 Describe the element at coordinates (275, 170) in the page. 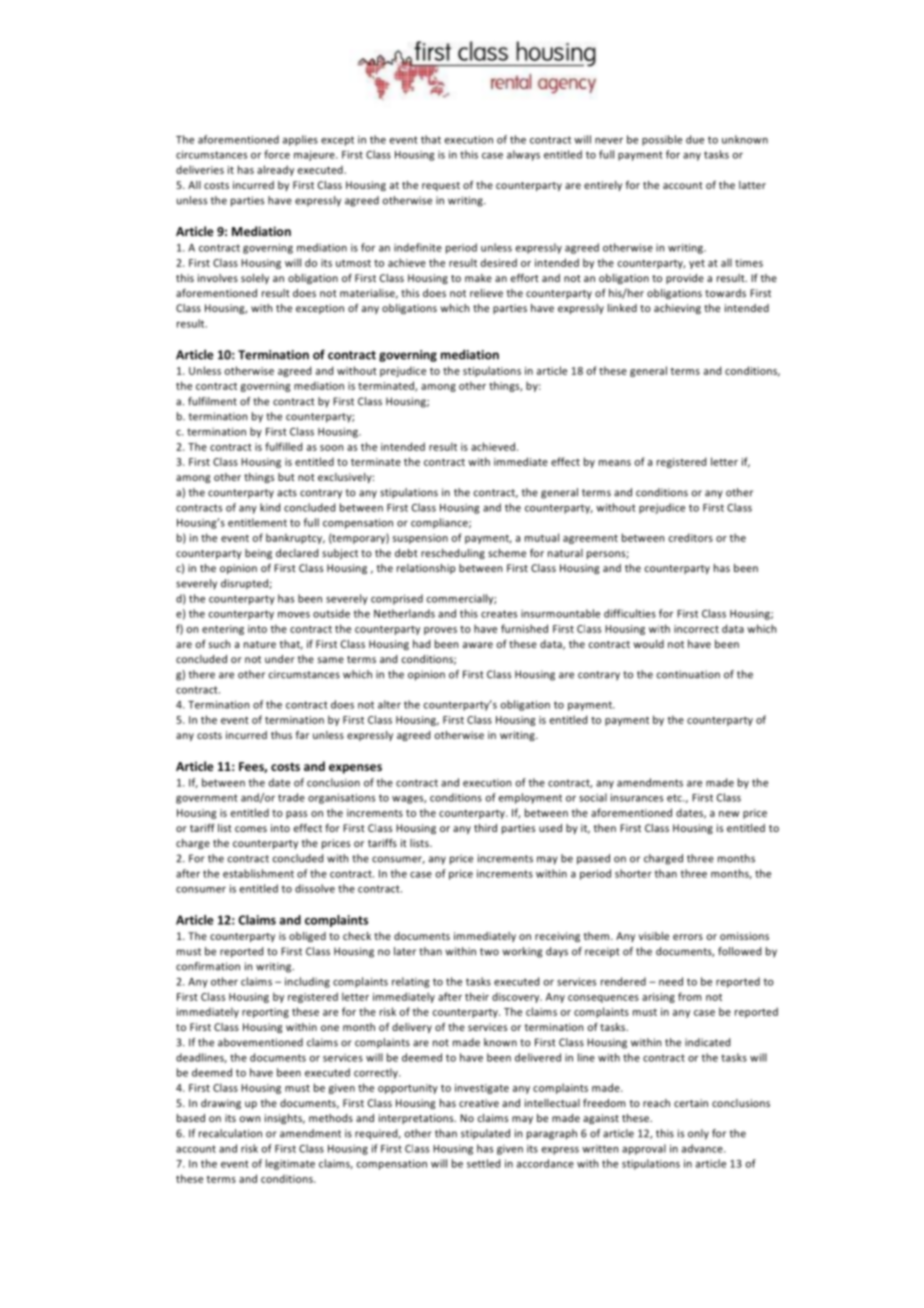

I see `already` at that location.
